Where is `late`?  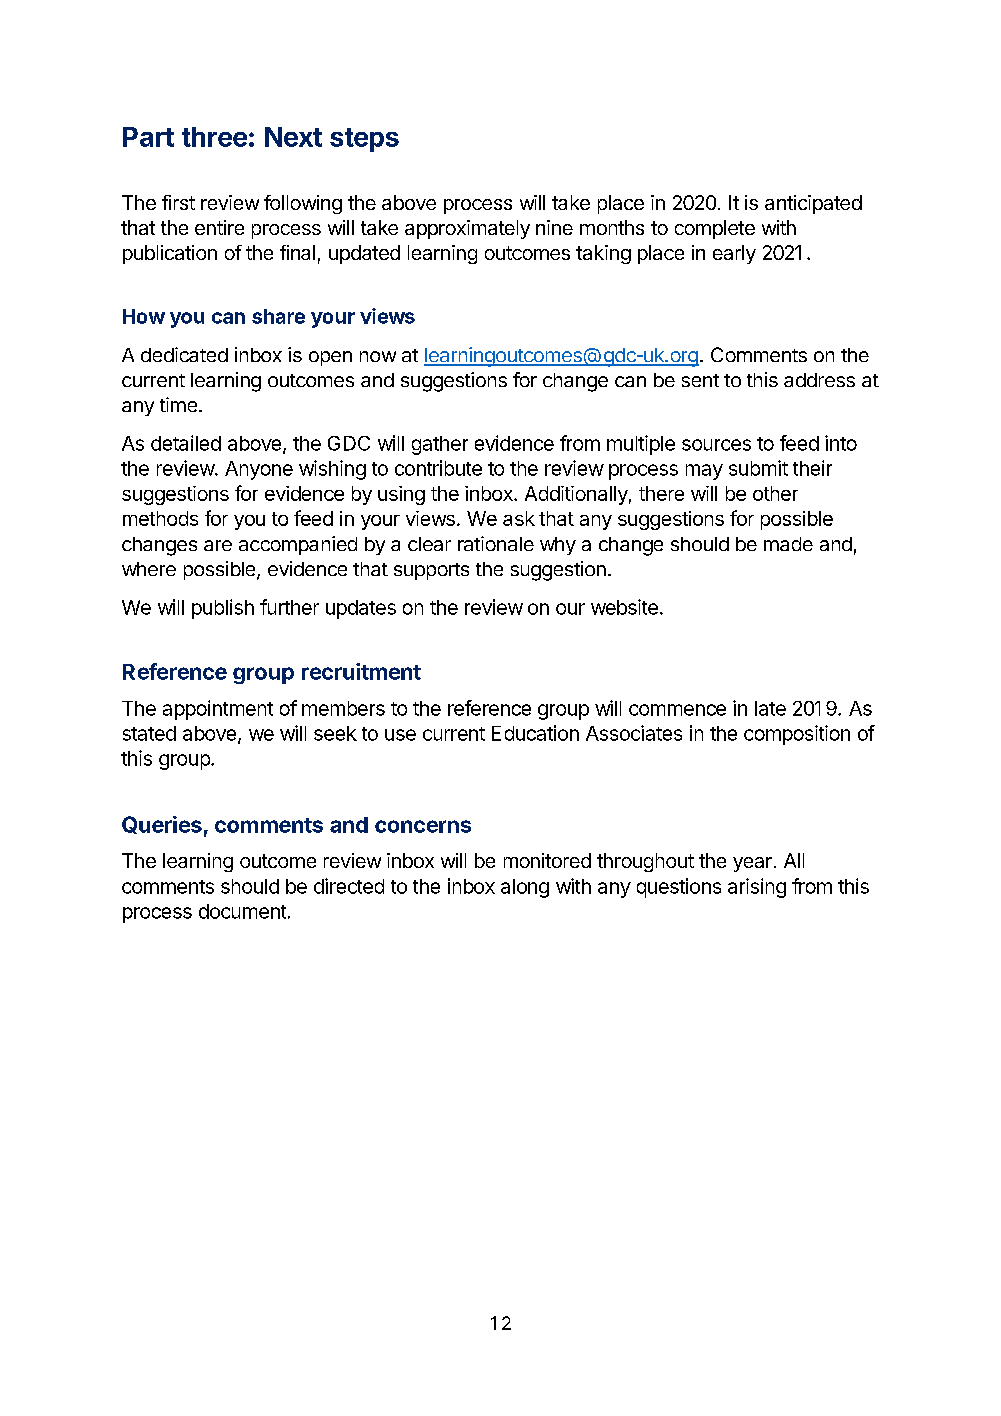 late is located at coordinates (770, 708).
